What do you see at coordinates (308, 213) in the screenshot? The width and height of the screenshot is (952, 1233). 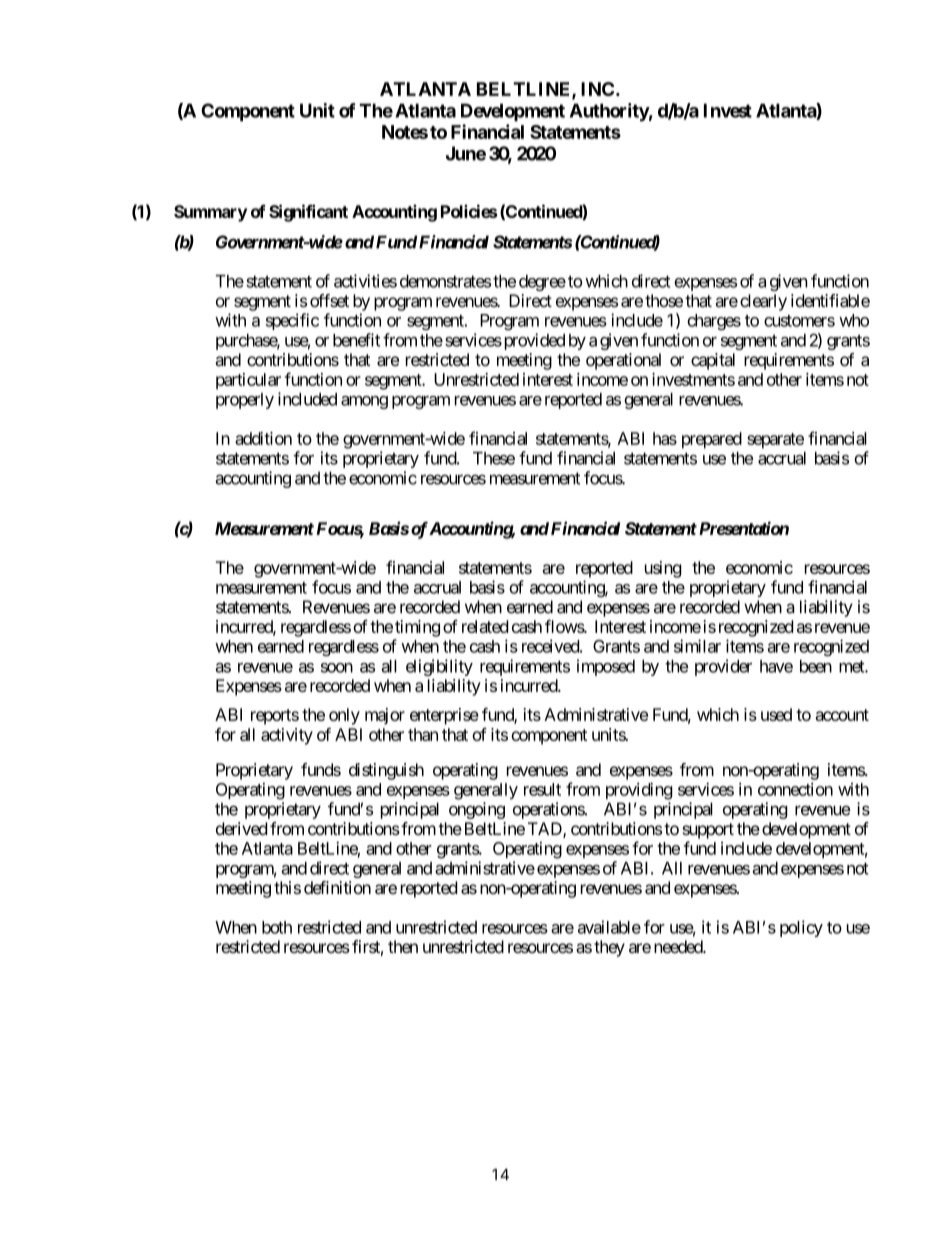 I see `Significant` at bounding box center [308, 213].
